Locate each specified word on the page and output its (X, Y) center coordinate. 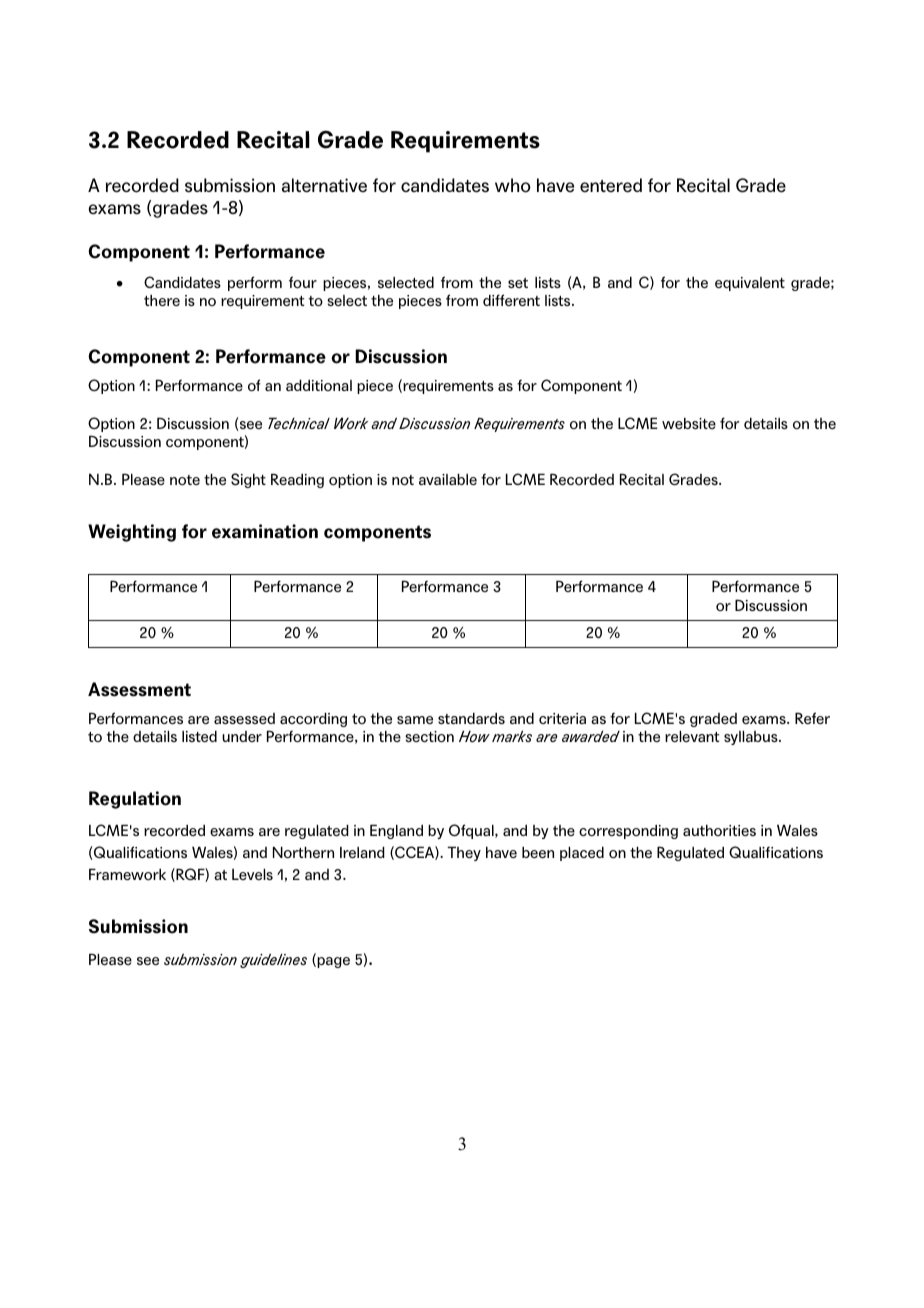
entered (611, 185)
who (513, 185)
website (689, 423)
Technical (299, 423)
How (474, 736)
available (448, 479)
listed (199, 736)
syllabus (752, 737)
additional (319, 385)
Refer (812, 718)
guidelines (273, 960)
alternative (324, 185)
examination (265, 531)
